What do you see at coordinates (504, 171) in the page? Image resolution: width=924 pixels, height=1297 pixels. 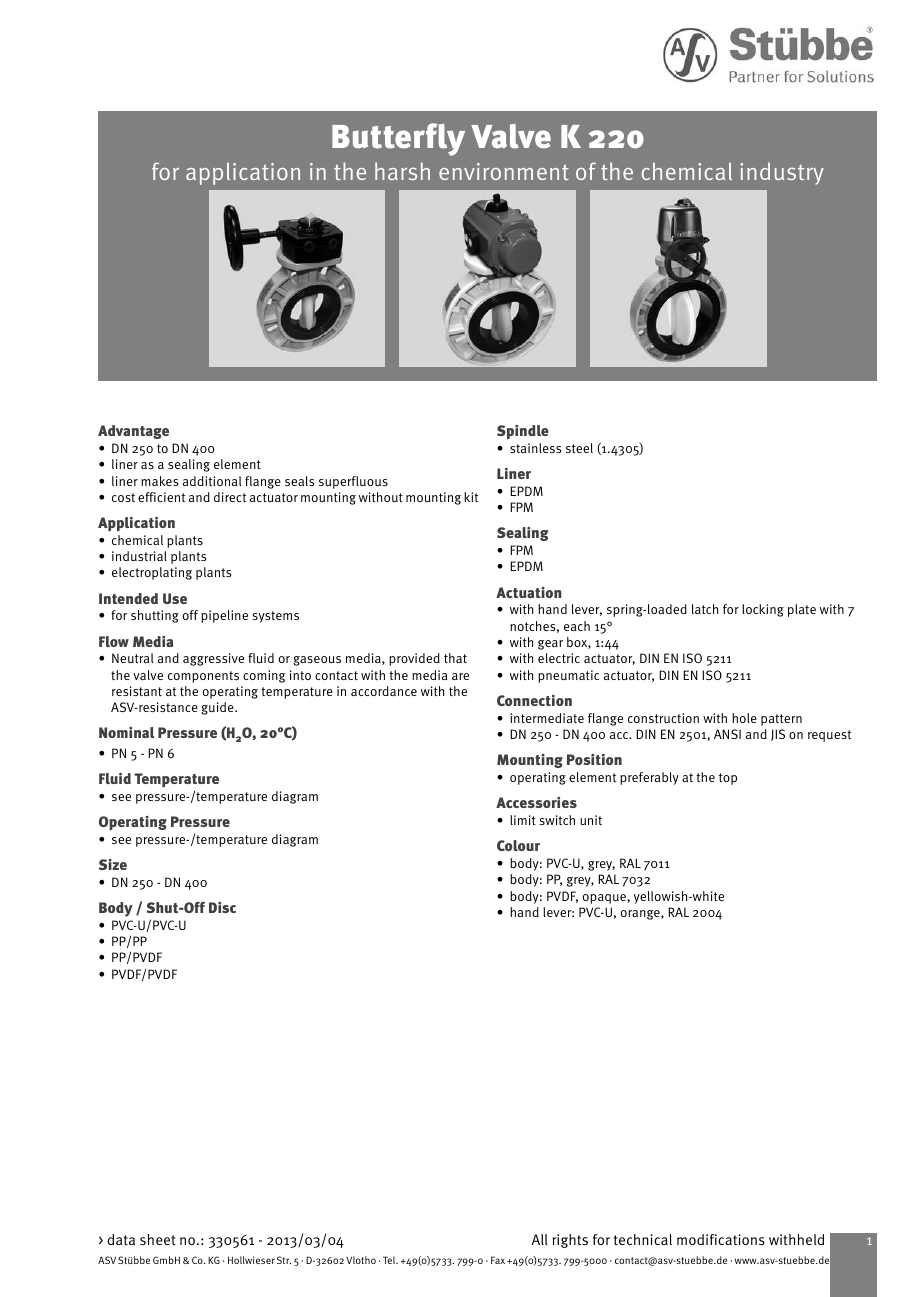 I see `environment` at bounding box center [504, 171].
